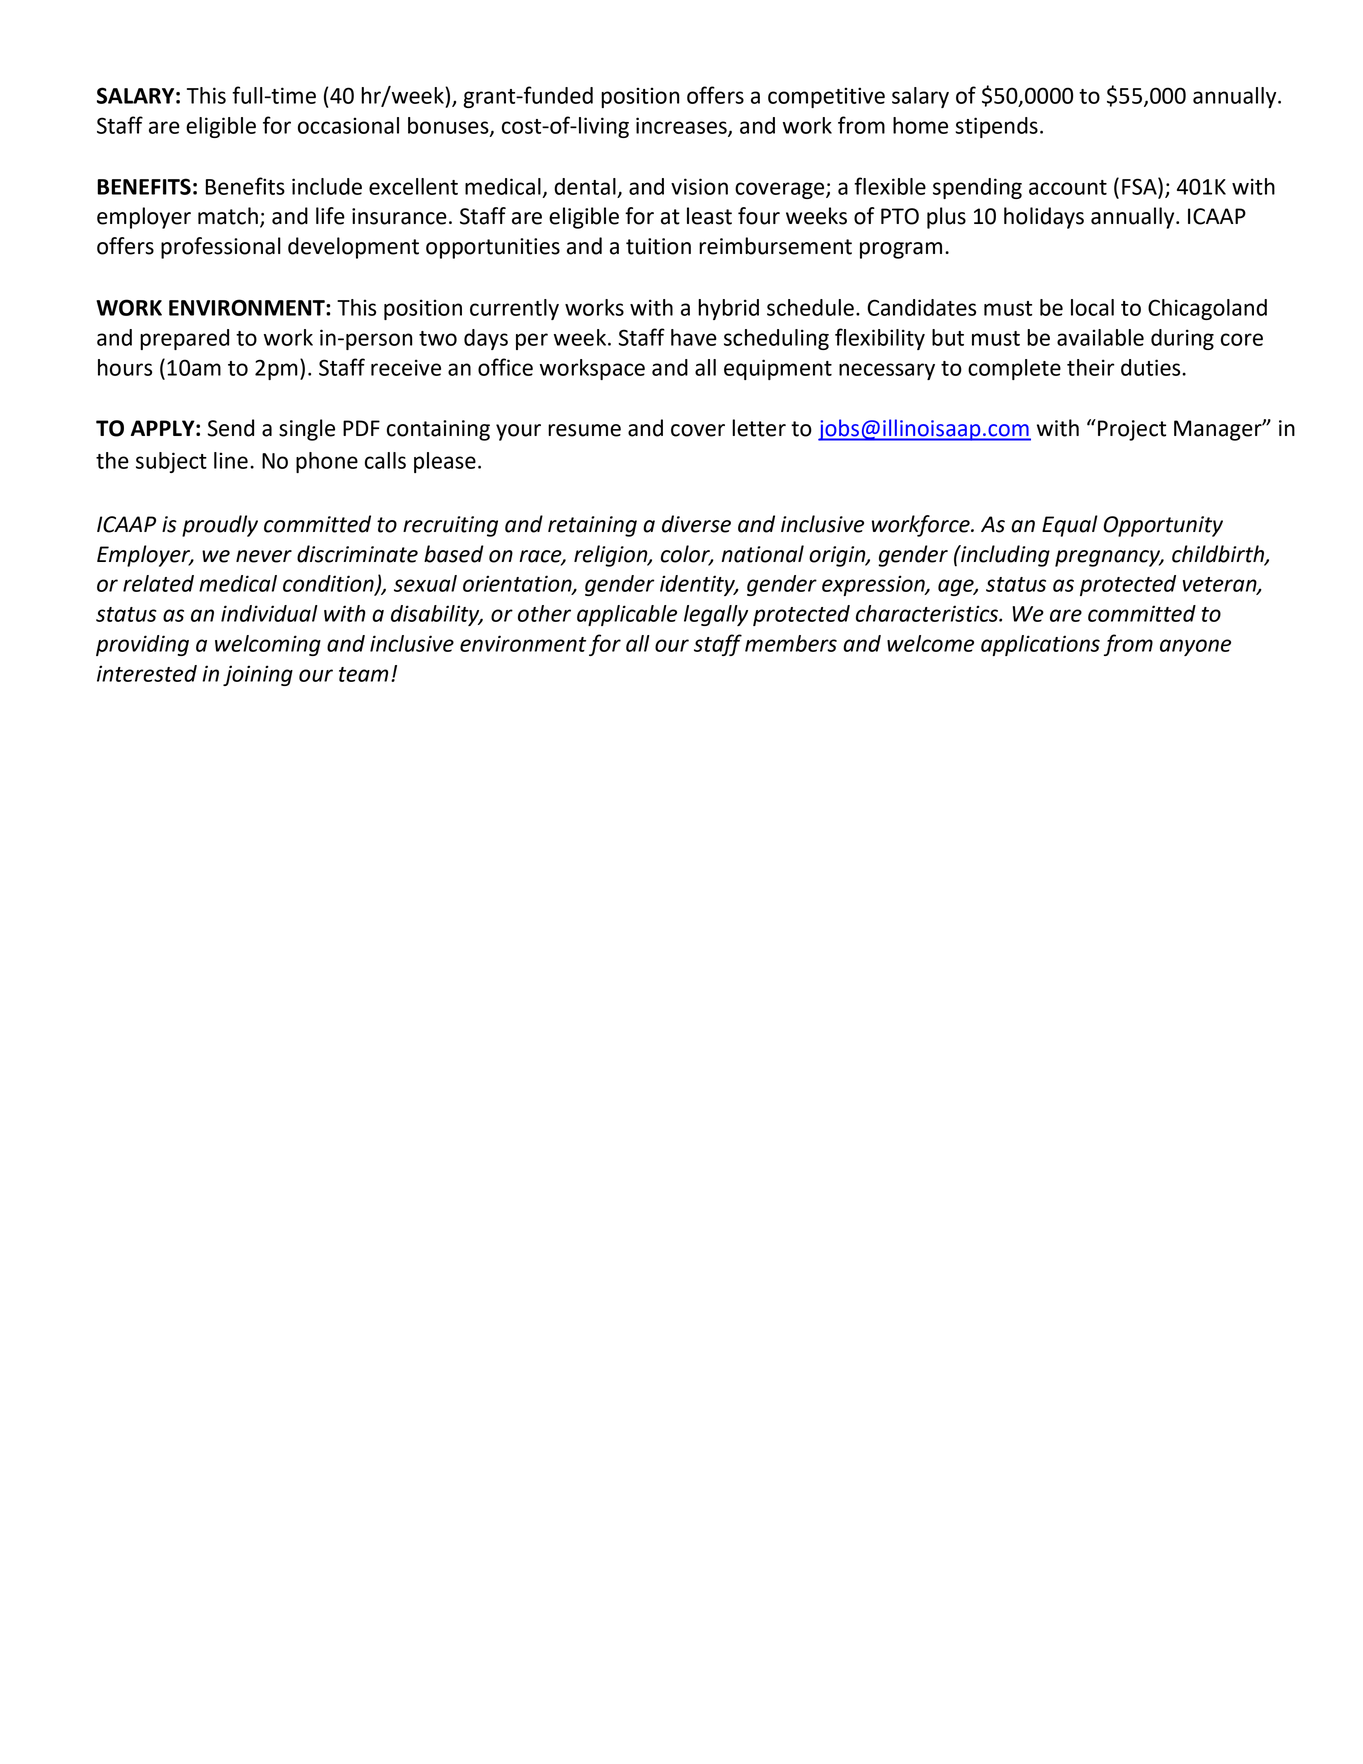 Image resolution: width=1363 pixels, height=1764 pixels. What do you see at coordinates (348, 125) in the screenshot?
I see `occasional` at bounding box center [348, 125].
